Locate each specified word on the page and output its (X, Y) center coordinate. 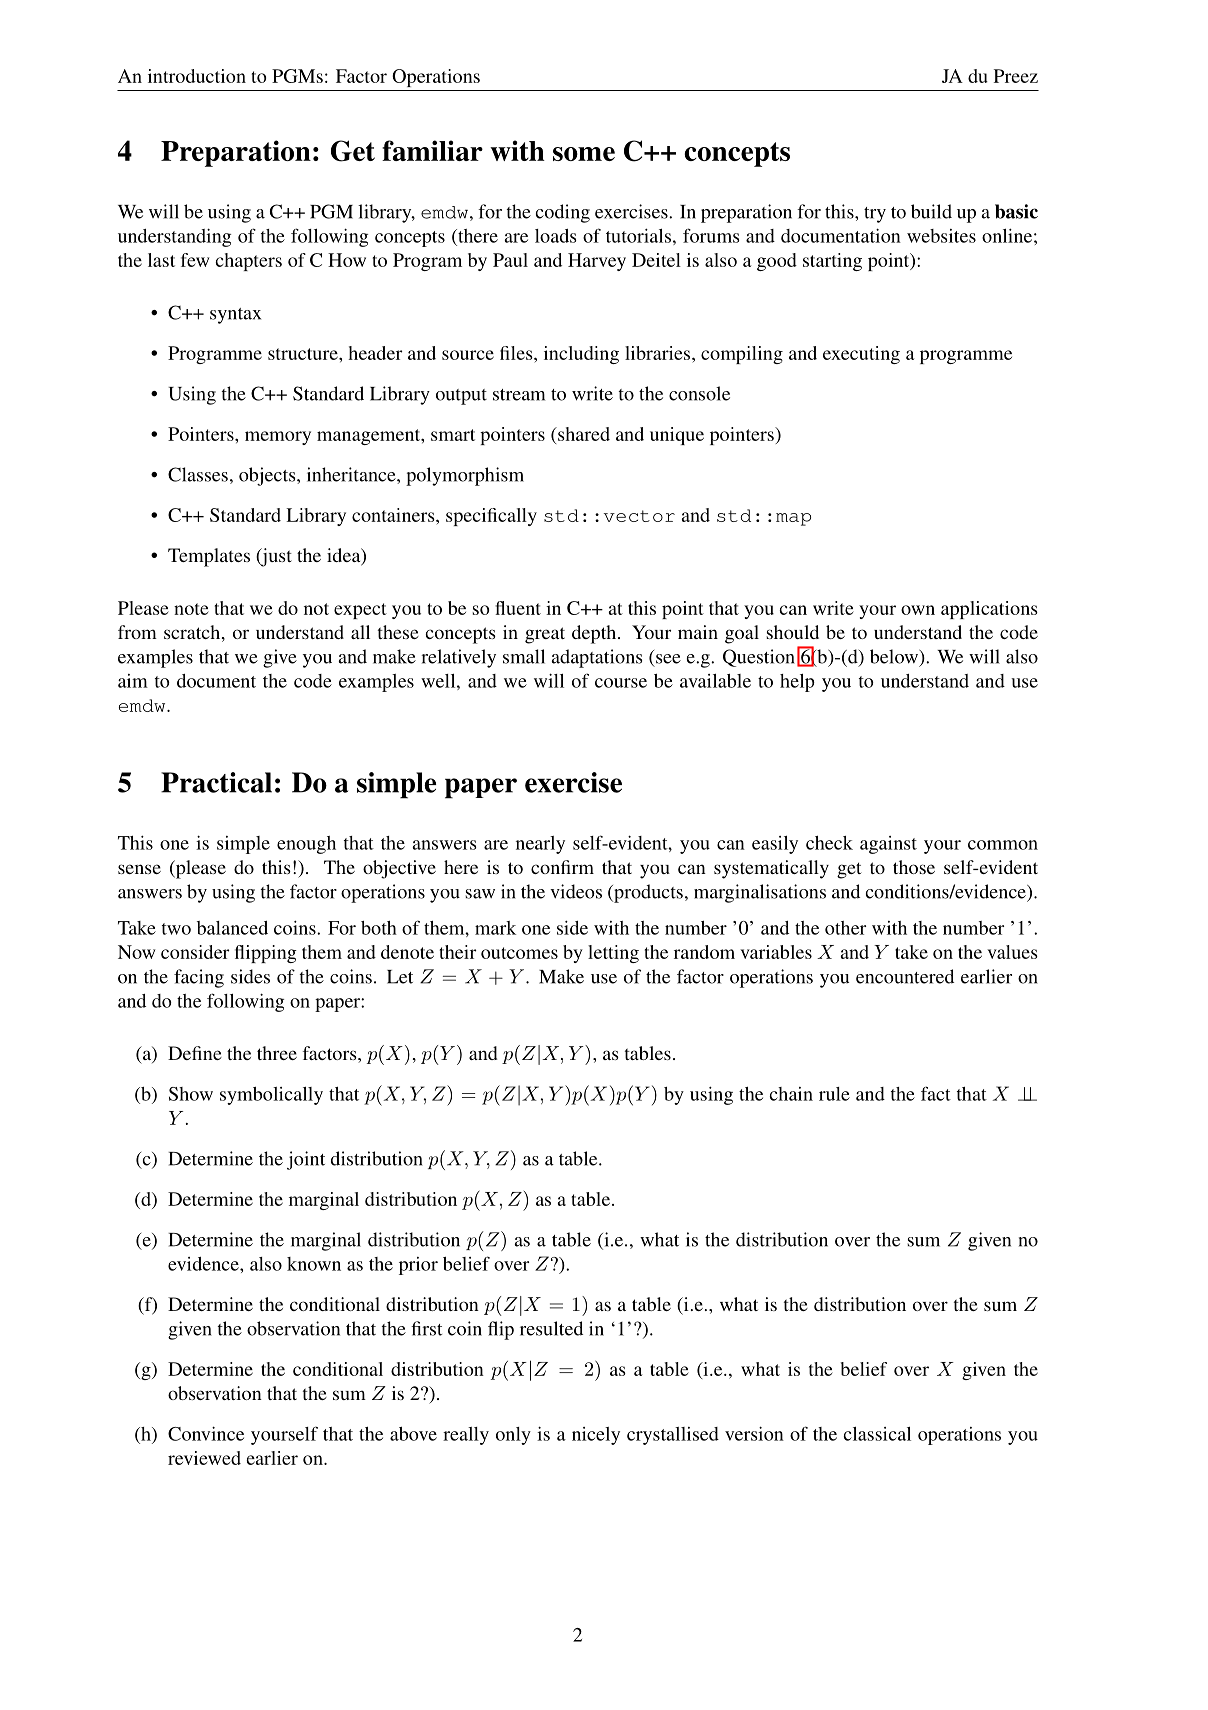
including (581, 355)
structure (304, 354)
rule (834, 1094)
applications (989, 610)
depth (595, 634)
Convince (206, 1433)
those (914, 867)
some (584, 154)
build (931, 211)
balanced (232, 928)
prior (418, 1266)
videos (576, 891)
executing (861, 355)
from (137, 632)
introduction (197, 76)
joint (306, 1160)
